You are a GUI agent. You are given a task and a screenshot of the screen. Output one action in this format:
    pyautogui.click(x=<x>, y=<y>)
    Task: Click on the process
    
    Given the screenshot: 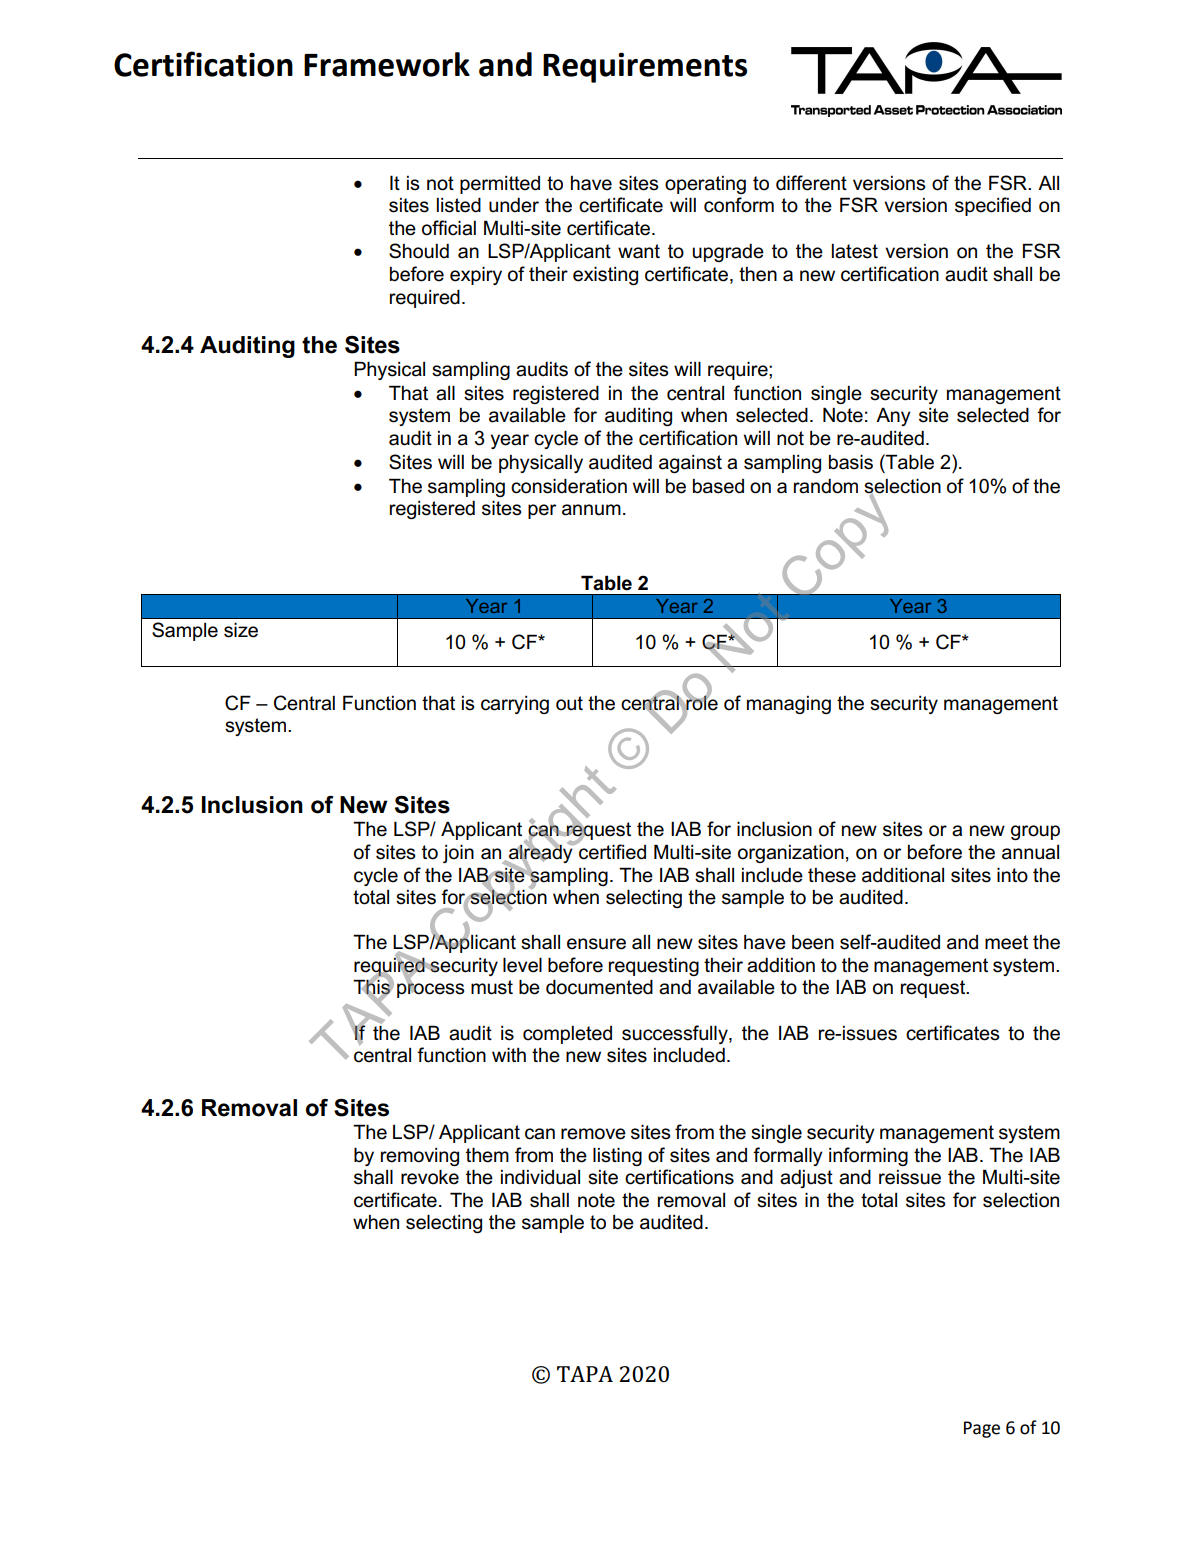 What is the action you would take?
    pyautogui.click(x=431, y=989)
